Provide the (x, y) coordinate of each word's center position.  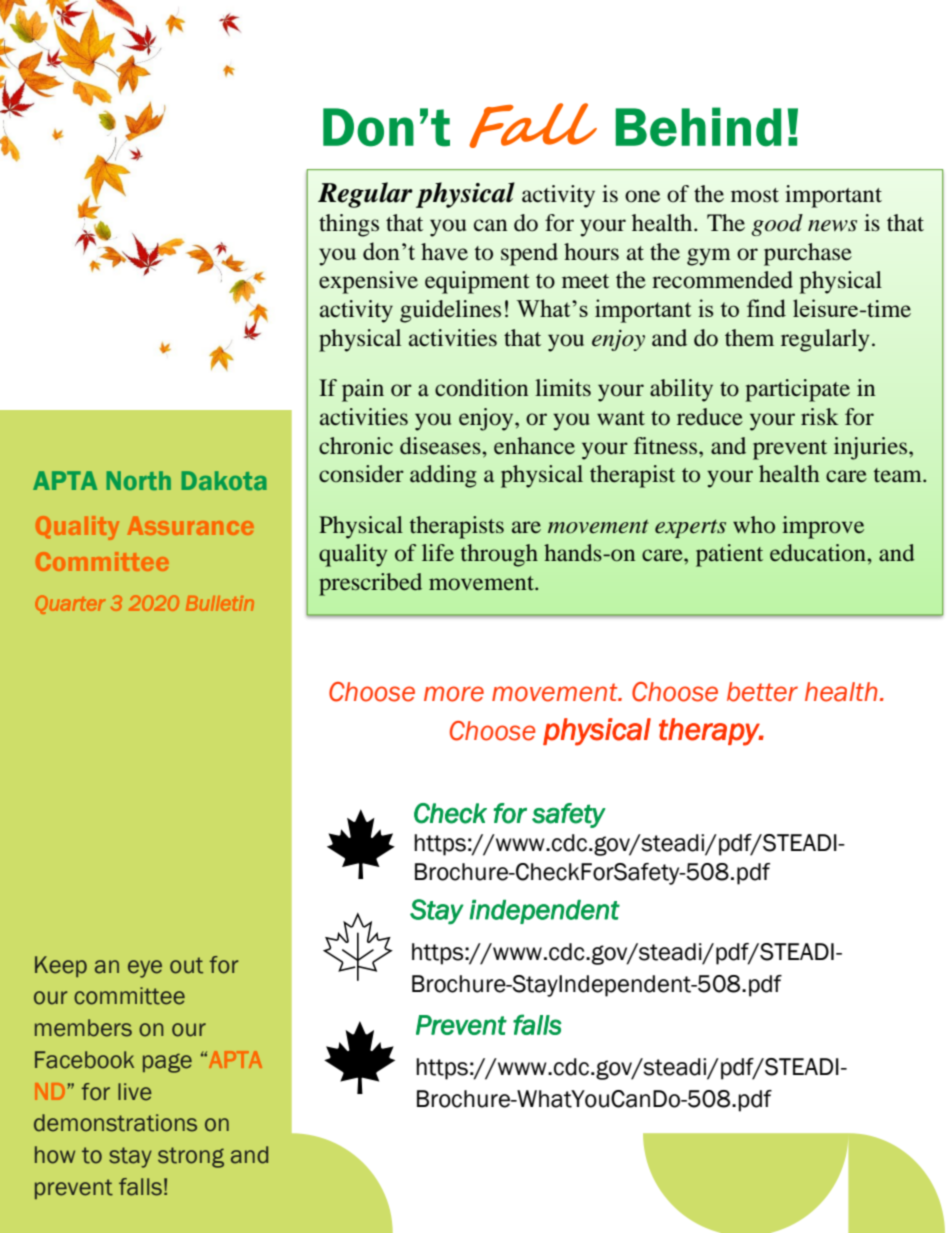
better (762, 692)
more (454, 694)
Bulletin (220, 603)
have (444, 252)
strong (191, 1157)
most (755, 195)
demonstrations (115, 1123)
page (167, 1063)
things (349, 225)
